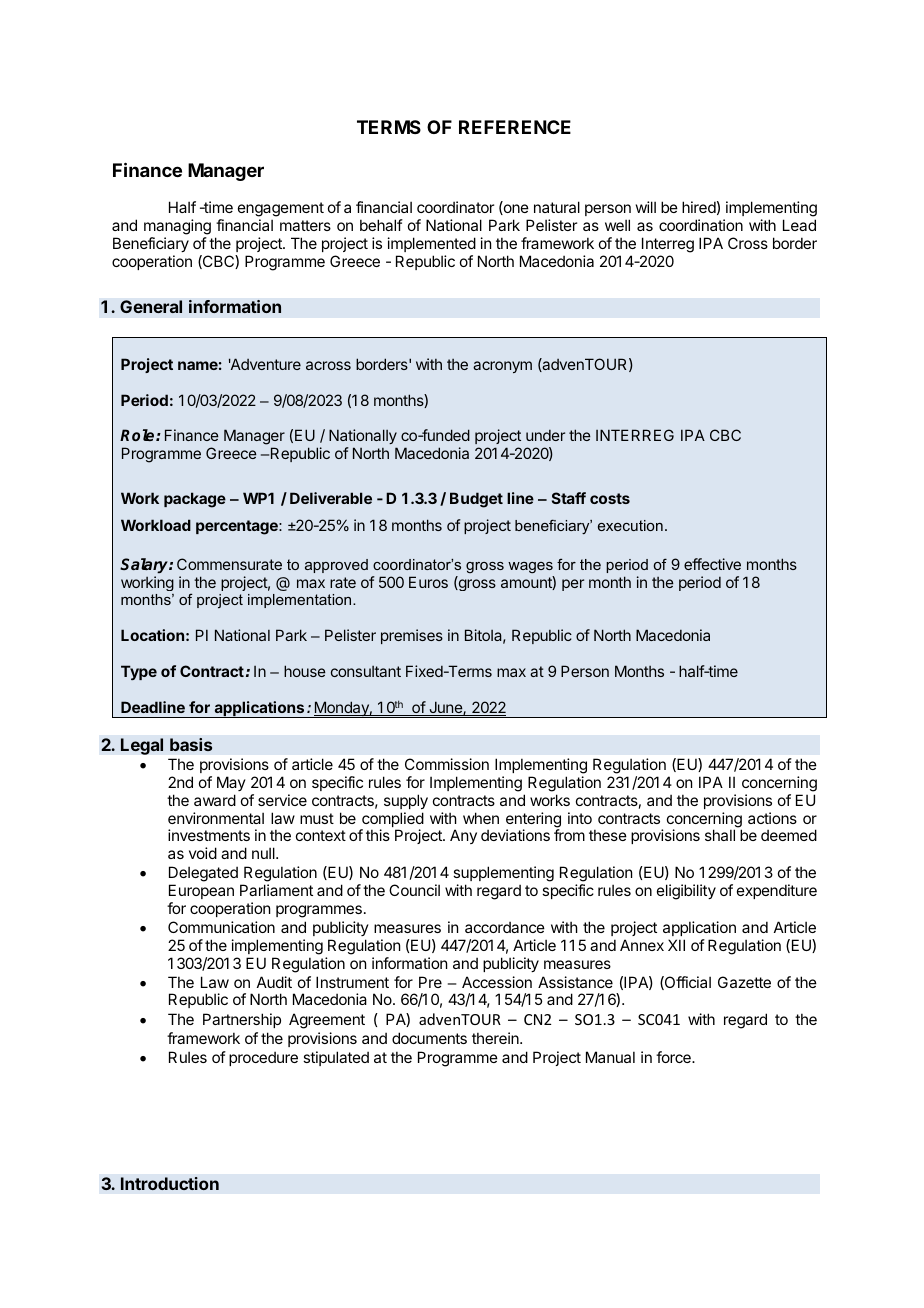  What do you see at coordinates (701, 225) in the screenshot?
I see `coordination` at bounding box center [701, 225].
